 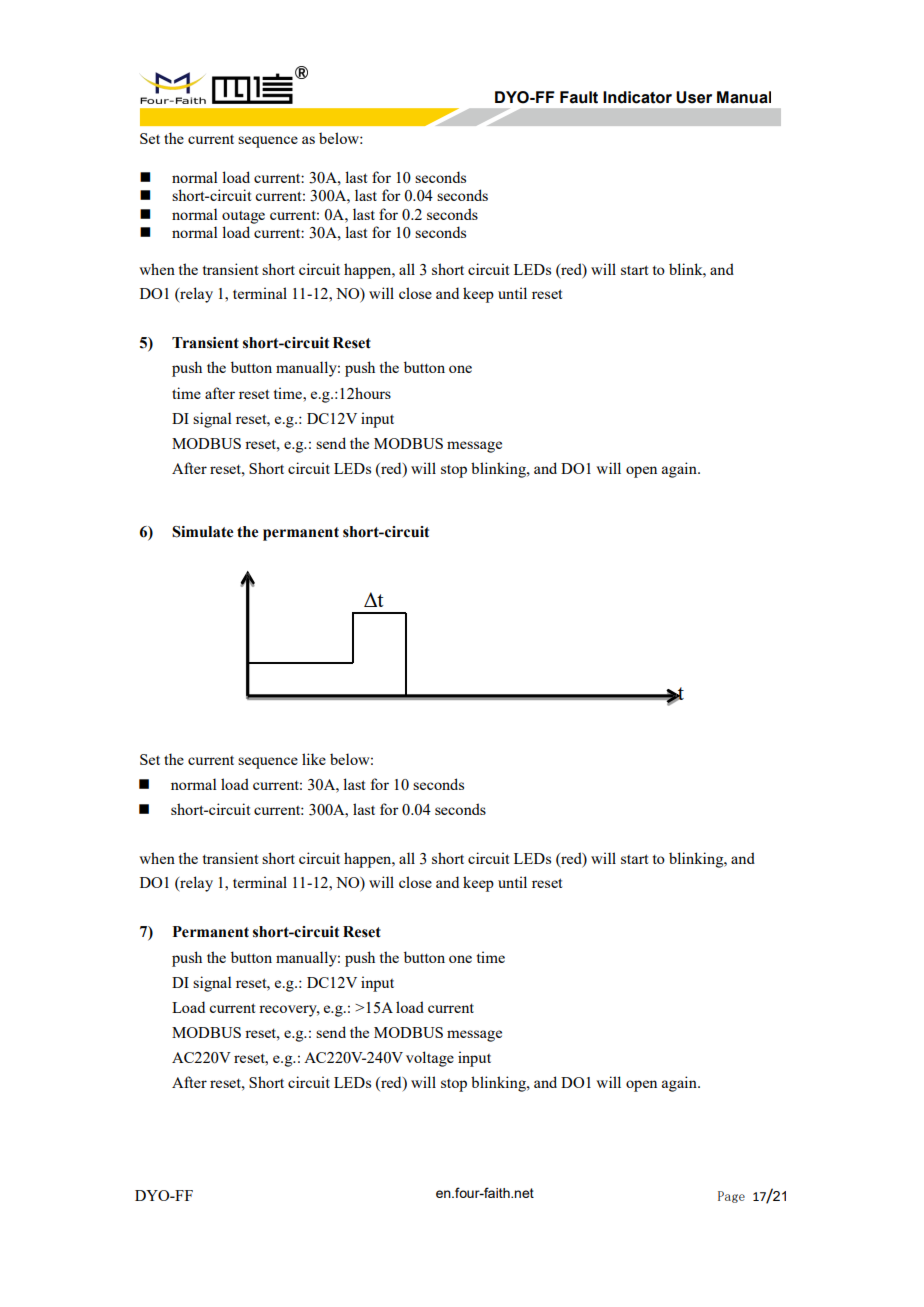 What do you see at coordinates (430, 1059) in the screenshot?
I see `voltage` at bounding box center [430, 1059].
